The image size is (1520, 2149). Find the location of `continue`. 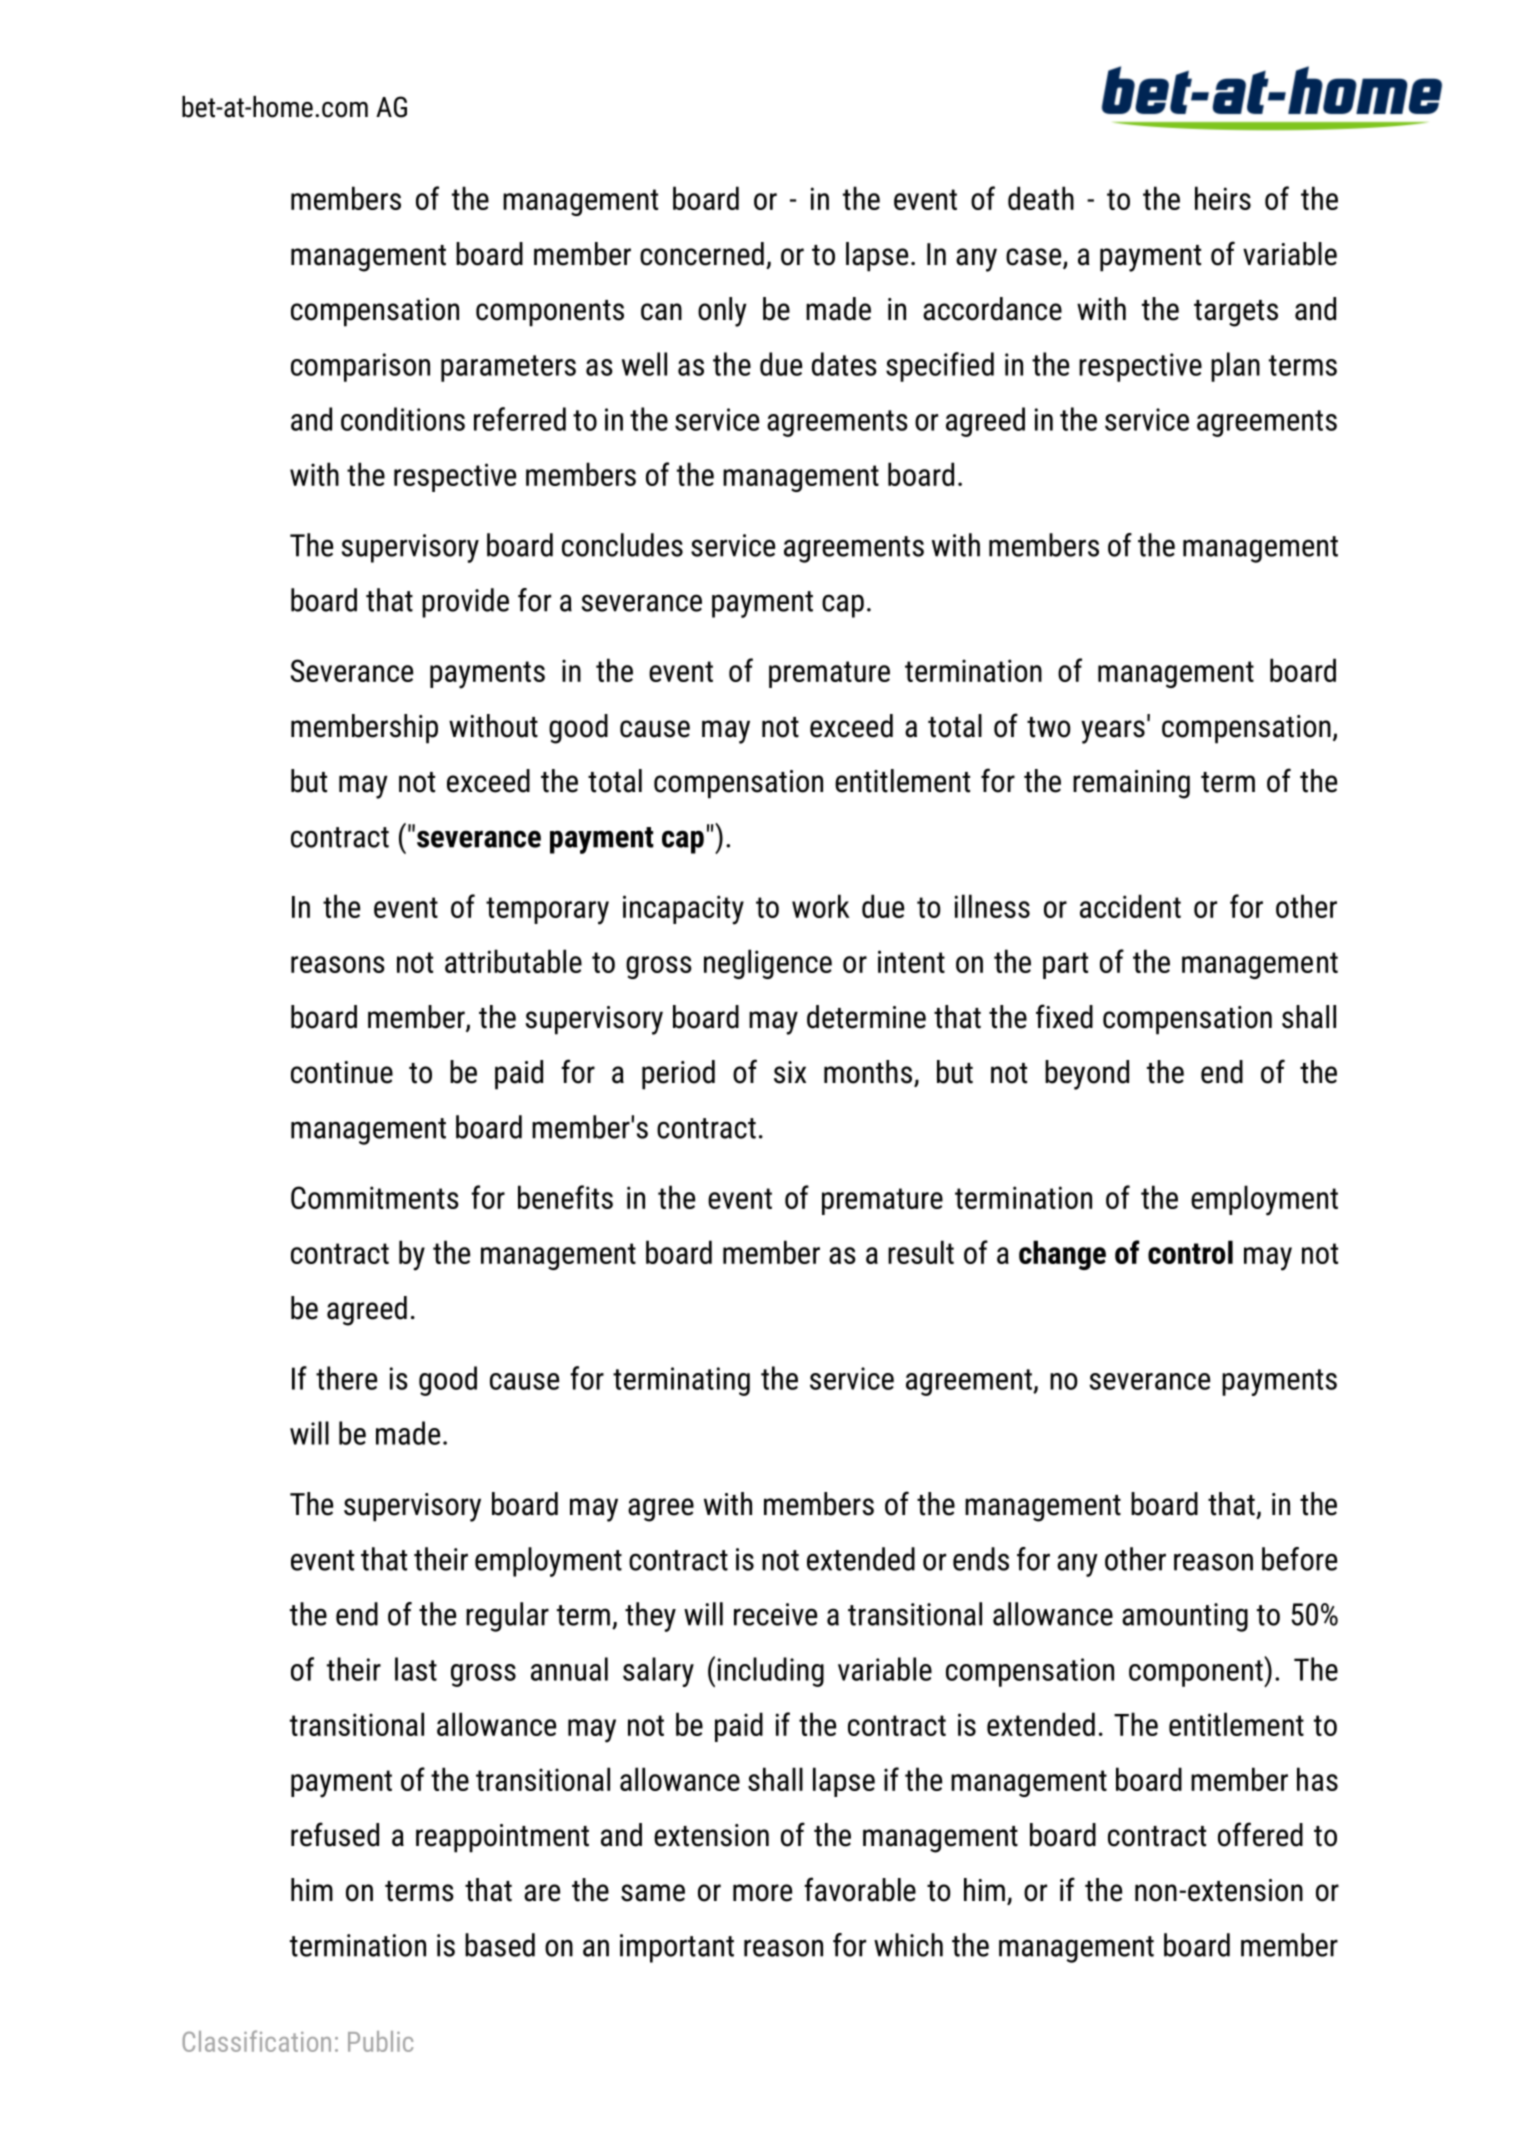

continue is located at coordinates (342, 1072).
